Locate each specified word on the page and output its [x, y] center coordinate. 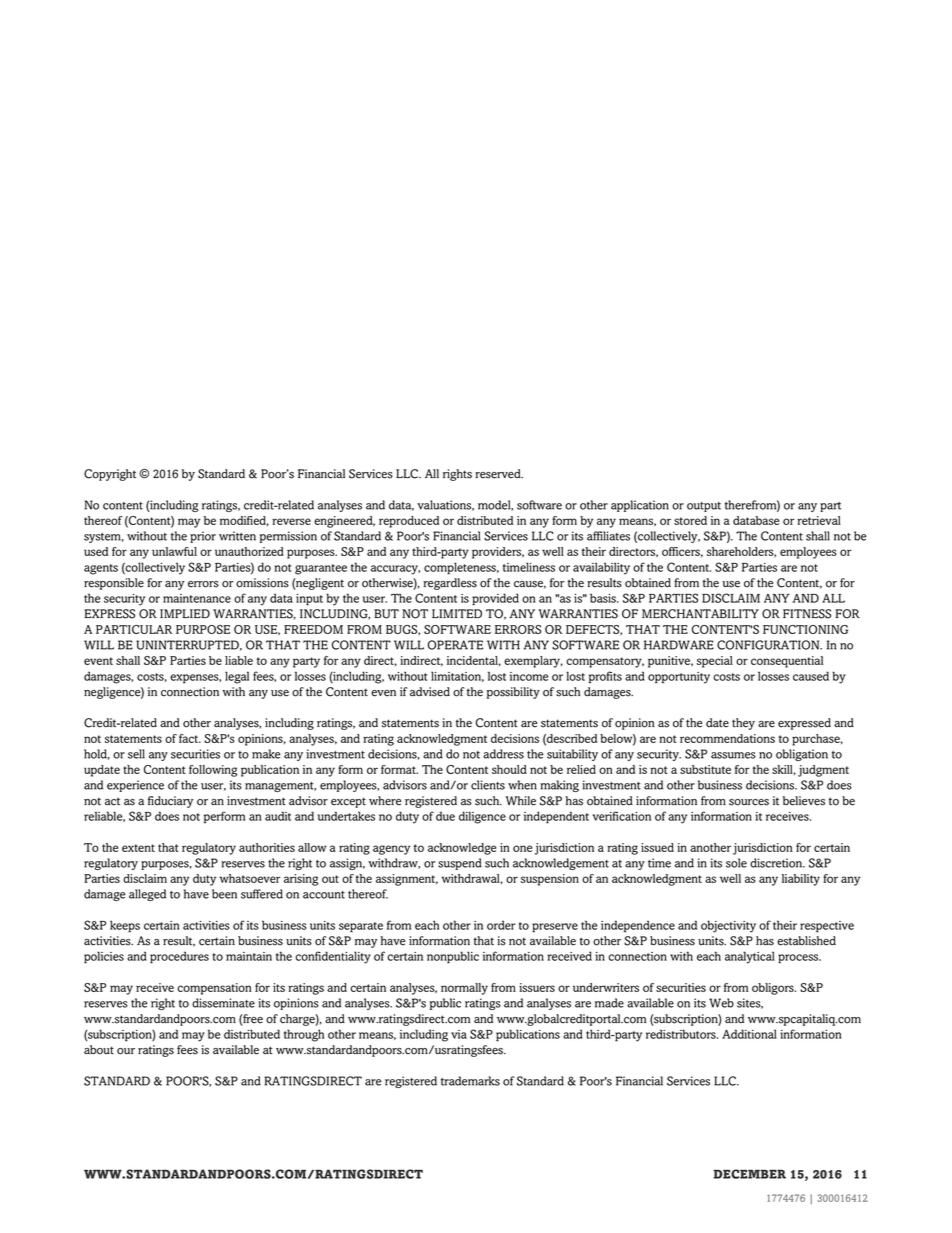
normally [464, 989]
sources [749, 802]
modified [244, 521]
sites [750, 1003]
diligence [482, 817]
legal [237, 677]
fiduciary [170, 802]
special [715, 662]
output [704, 507]
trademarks [470, 1081]
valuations [445, 505]
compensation [214, 989]
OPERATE [455, 645]
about [99, 1050]
